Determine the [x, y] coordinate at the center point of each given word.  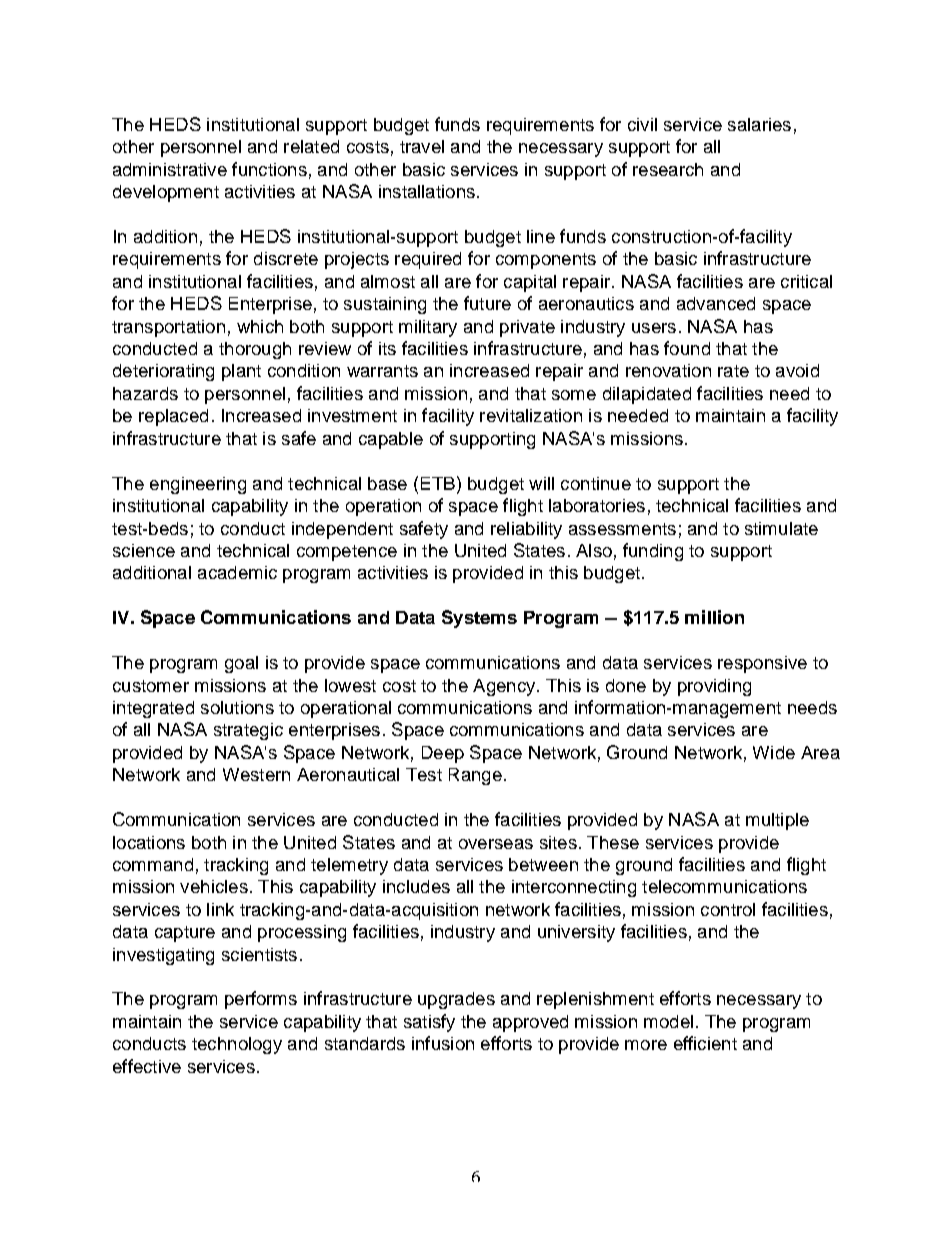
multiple [777, 821]
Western [256, 774]
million [714, 617]
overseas [496, 844]
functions [269, 169]
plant [241, 372]
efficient [705, 1043]
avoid [797, 370]
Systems [479, 619]
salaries [759, 124]
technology [237, 1045]
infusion [443, 1043]
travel [422, 146]
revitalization [531, 415]
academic [237, 572]
